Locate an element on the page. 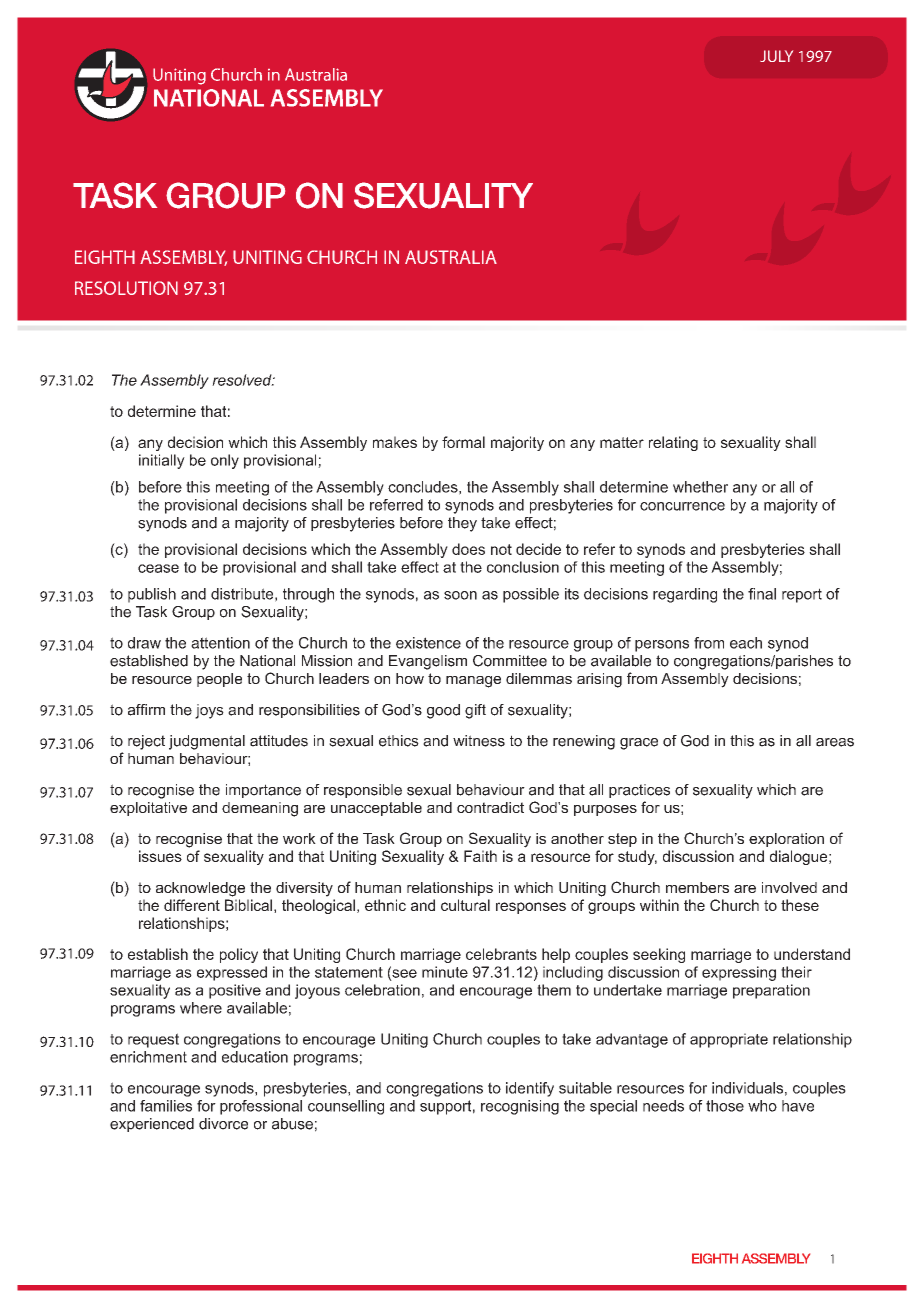 This page has height=1308, width=924. only is located at coordinates (225, 461).
